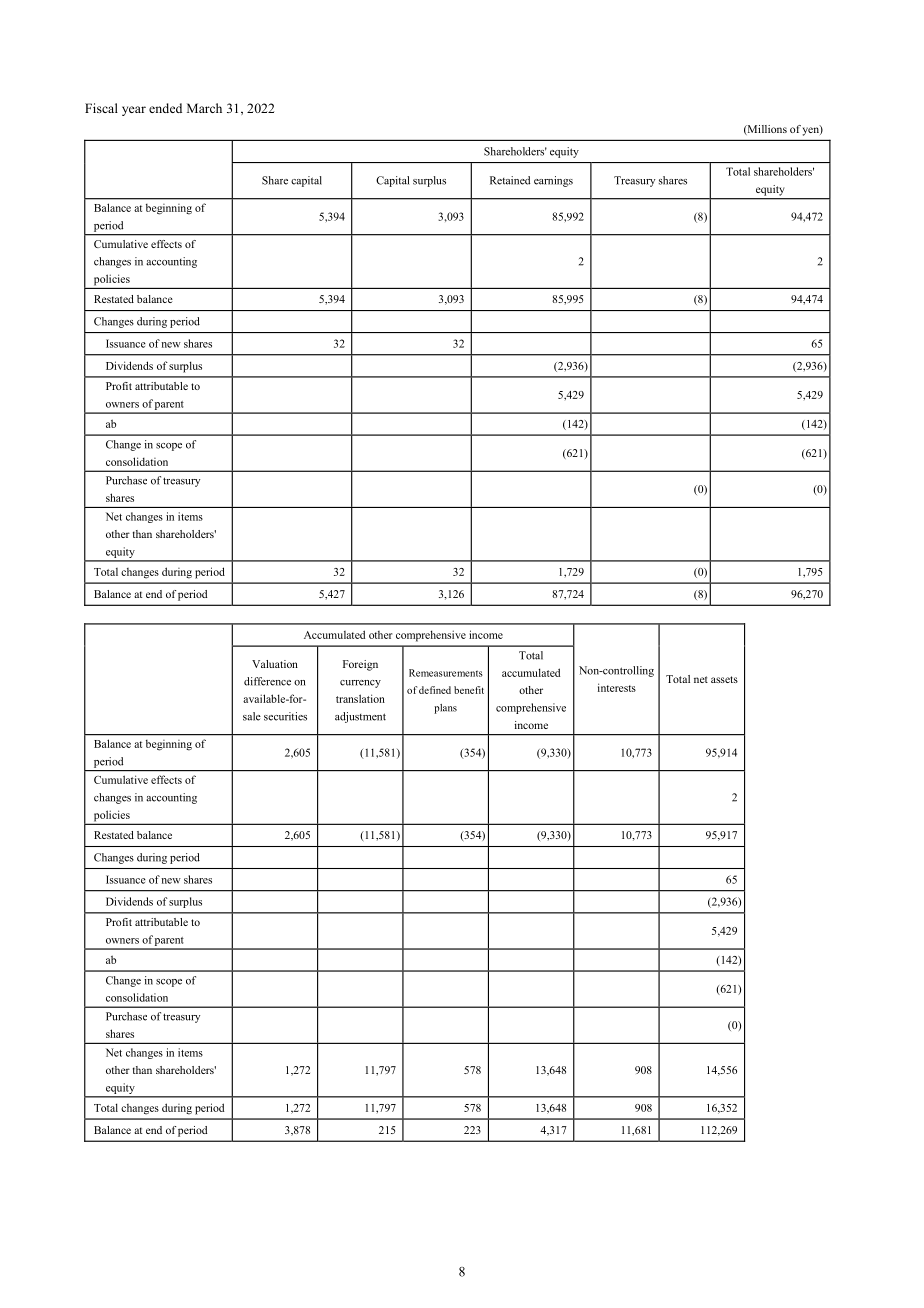 The image size is (924, 1308). What do you see at coordinates (165, 108) in the document?
I see `ended` at bounding box center [165, 108].
